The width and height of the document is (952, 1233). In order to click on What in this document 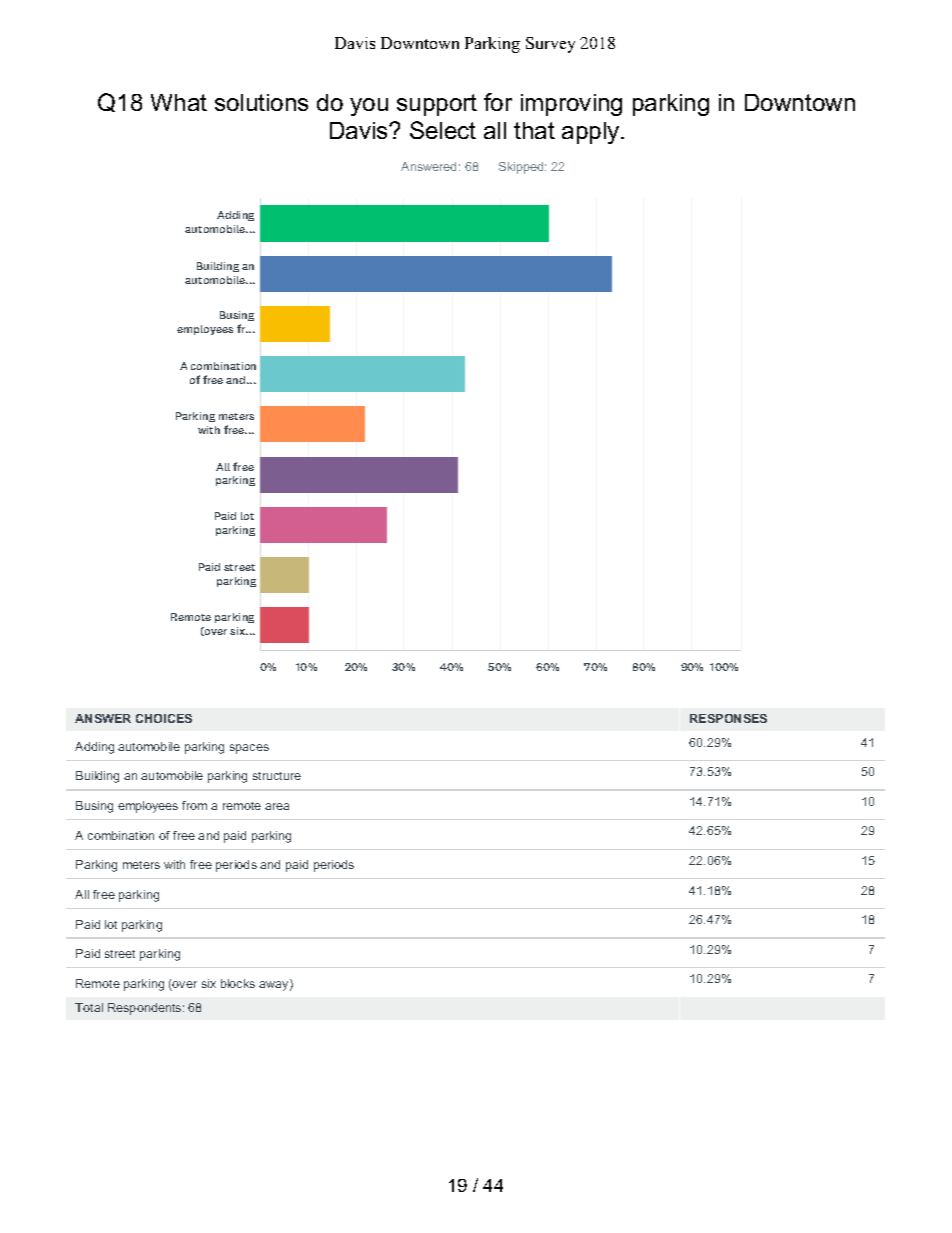, I will do `click(179, 102)`.
